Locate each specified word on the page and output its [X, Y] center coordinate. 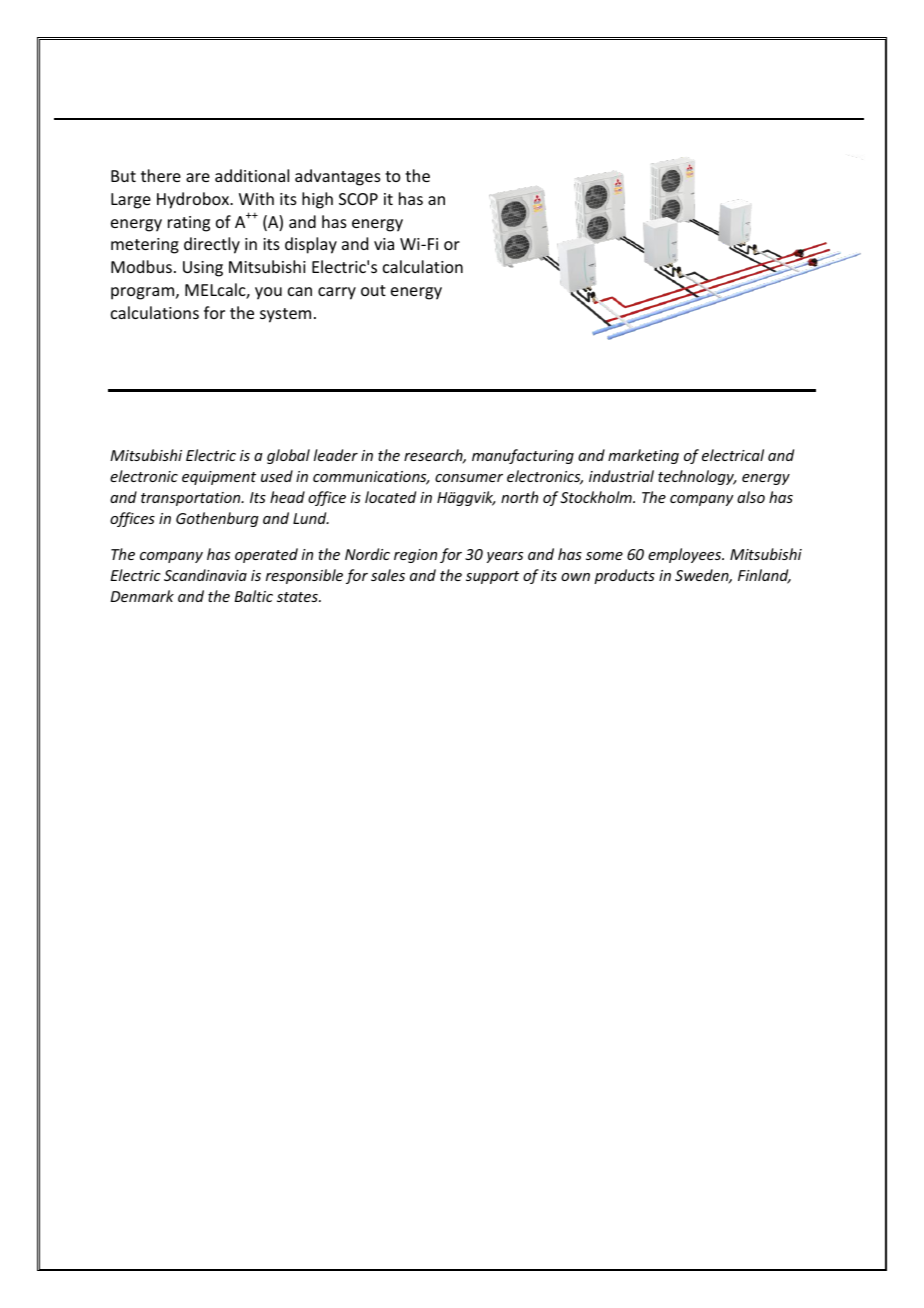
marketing [643, 456]
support [492, 577]
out [373, 290]
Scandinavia [205, 575]
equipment [219, 478]
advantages [338, 177]
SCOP [358, 199]
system [285, 315]
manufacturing [523, 456]
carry [337, 293]
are [198, 177]
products [624, 576]
